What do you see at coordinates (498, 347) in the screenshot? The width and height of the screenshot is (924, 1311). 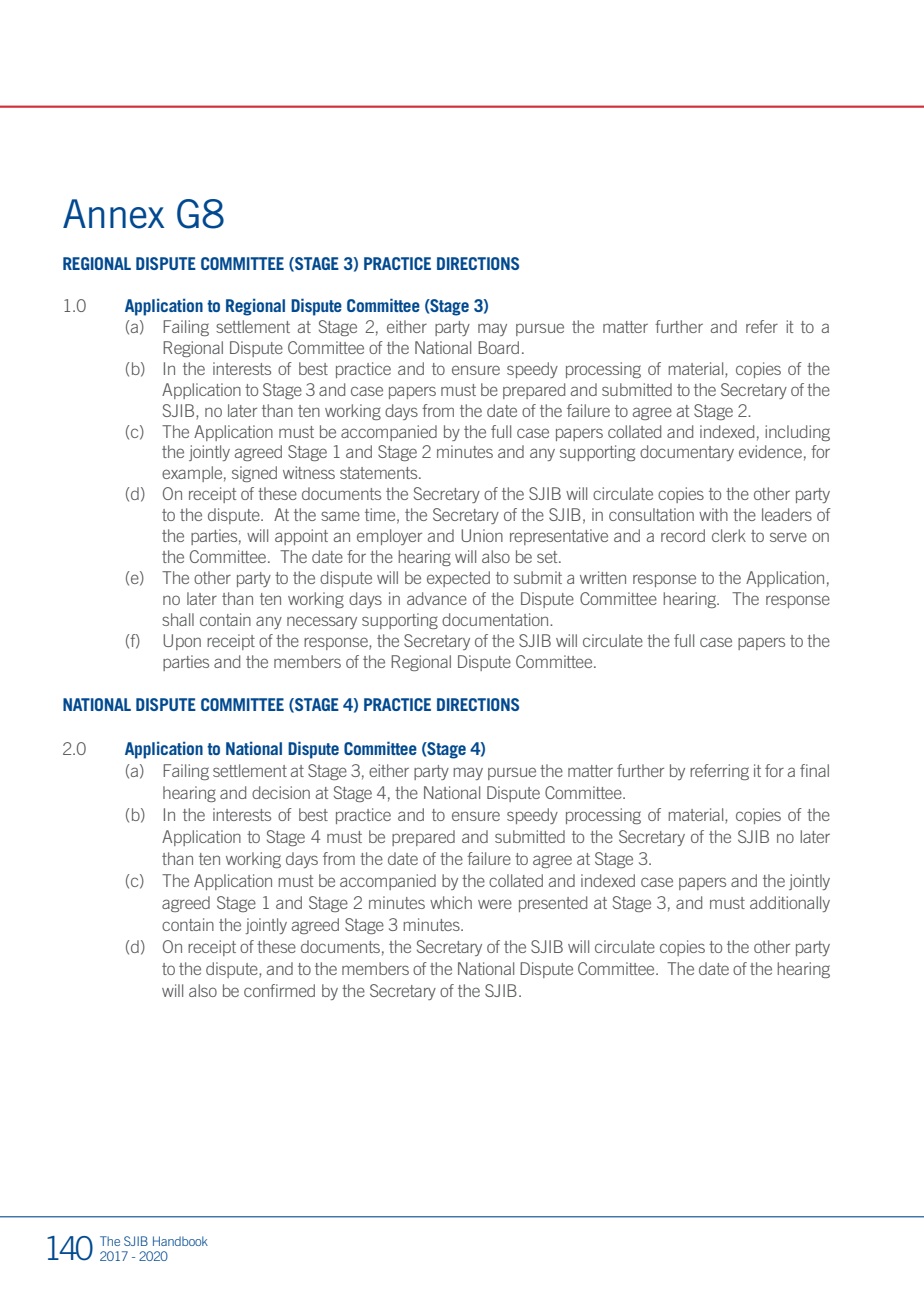 I see `Board` at bounding box center [498, 347].
